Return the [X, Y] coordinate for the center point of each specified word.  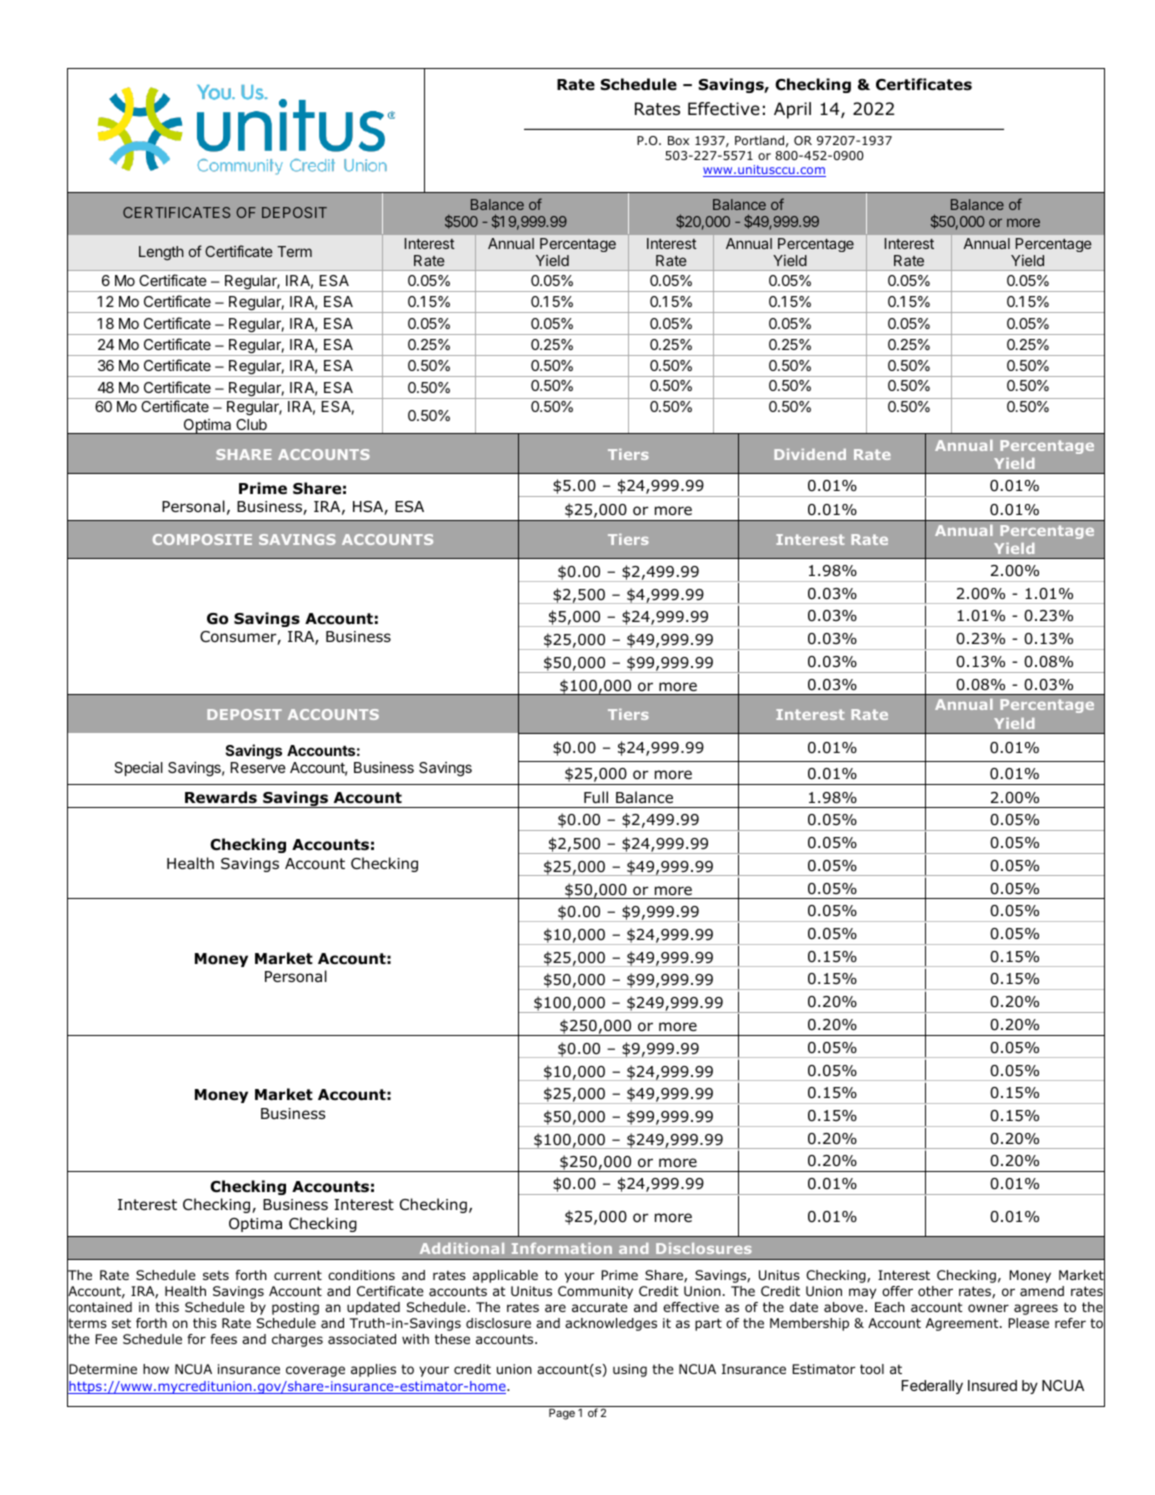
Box [678, 140]
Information [562, 1248]
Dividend [810, 454]
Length [161, 253]
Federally [932, 1387]
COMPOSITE [202, 539]
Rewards [221, 797]
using [630, 1370]
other [935, 1291]
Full [596, 797]
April [792, 110]
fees [223, 1339]
